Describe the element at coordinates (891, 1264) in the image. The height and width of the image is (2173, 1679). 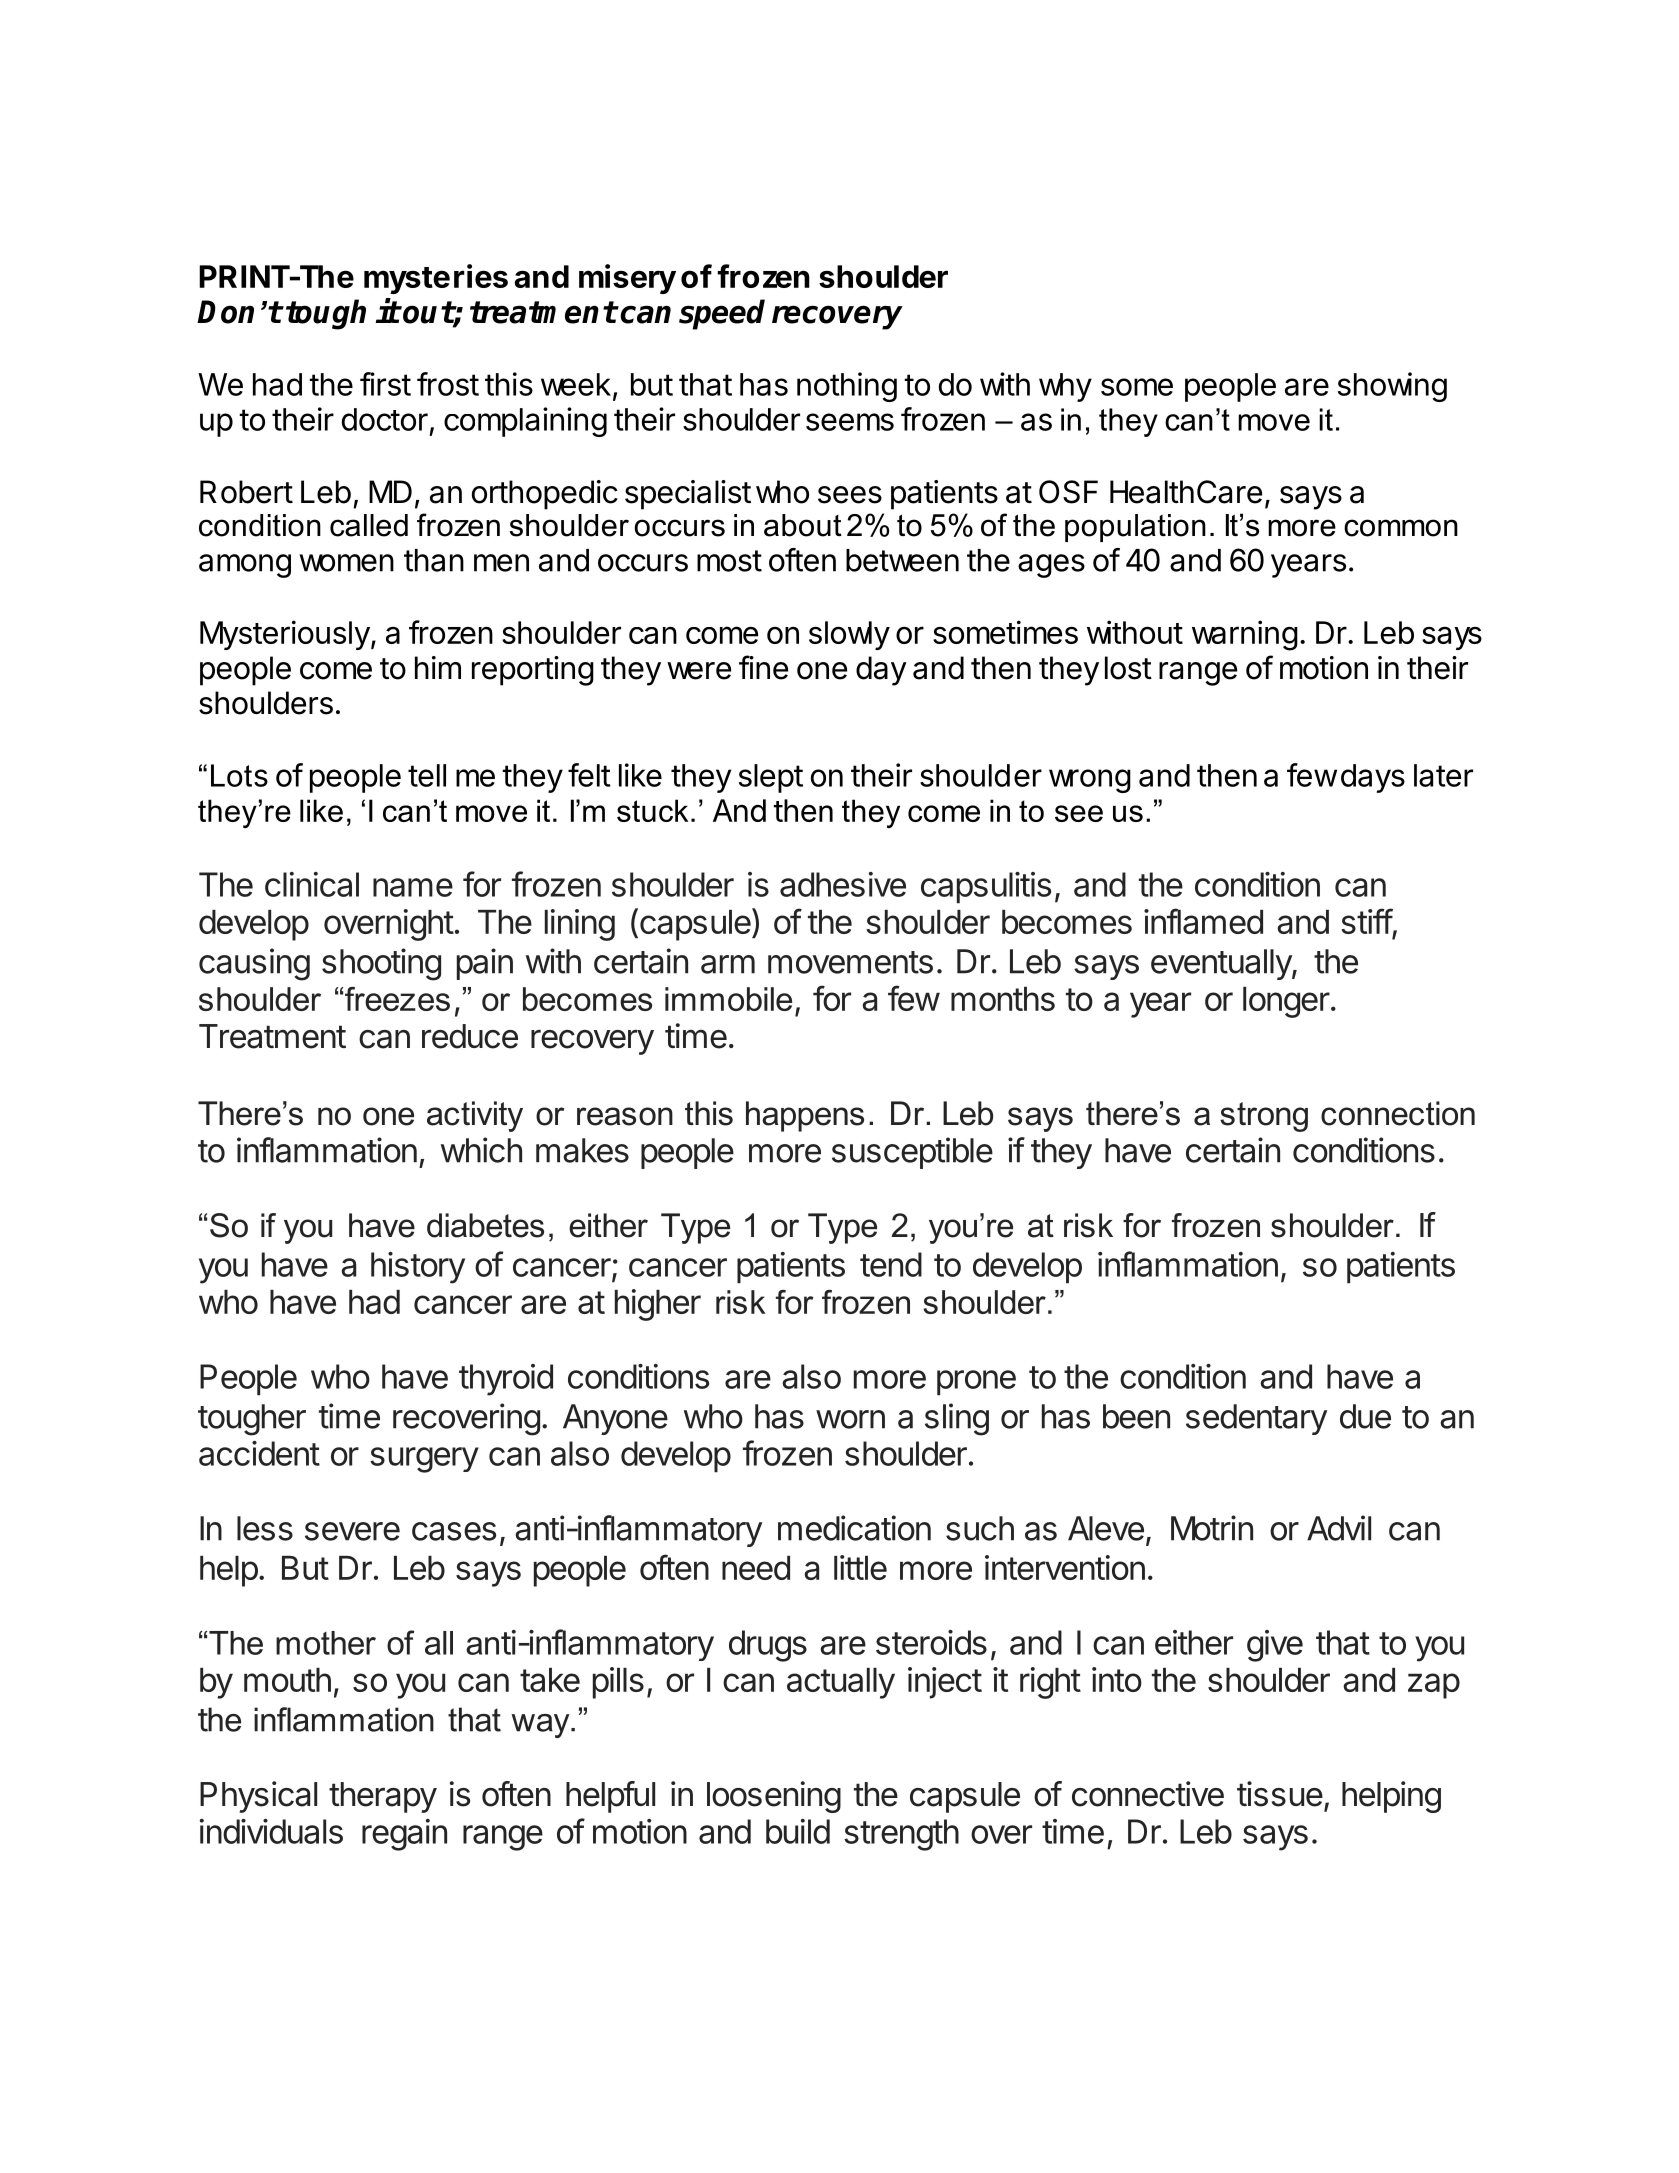
I see `tend` at that location.
